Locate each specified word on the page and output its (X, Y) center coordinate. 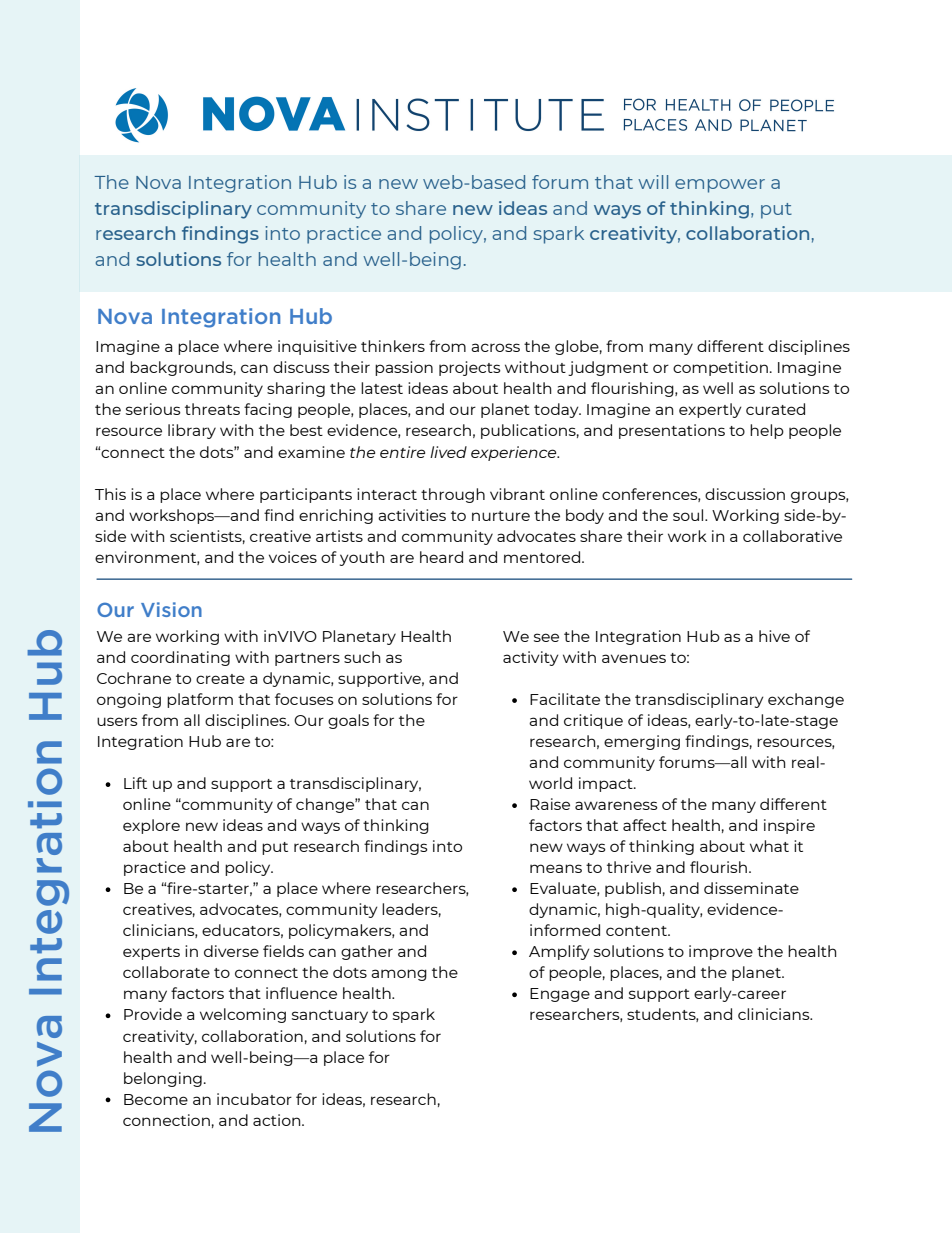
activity (531, 658)
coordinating (180, 658)
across (495, 347)
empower (720, 186)
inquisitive (317, 347)
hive (774, 636)
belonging (163, 1079)
